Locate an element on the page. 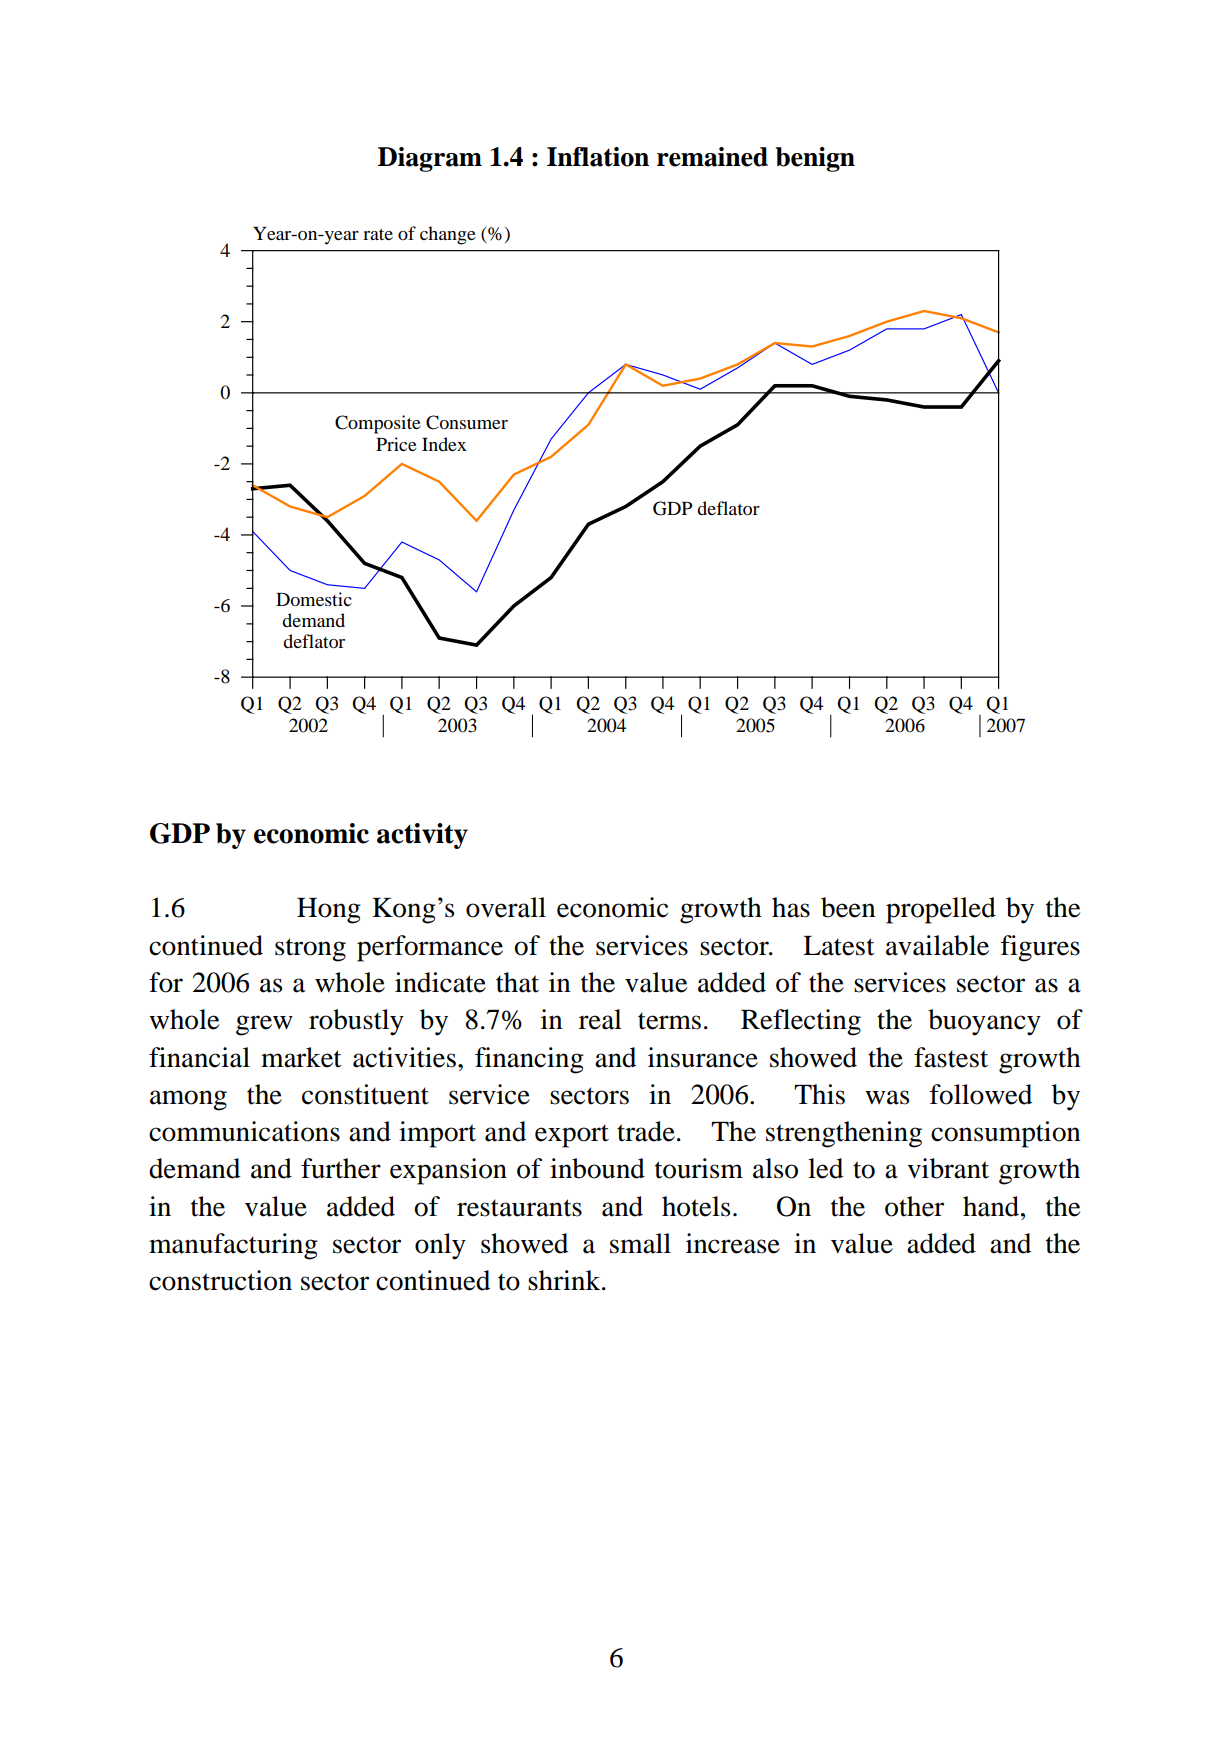 This document has height=1743, width=1232. rate is located at coordinates (378, 234).
